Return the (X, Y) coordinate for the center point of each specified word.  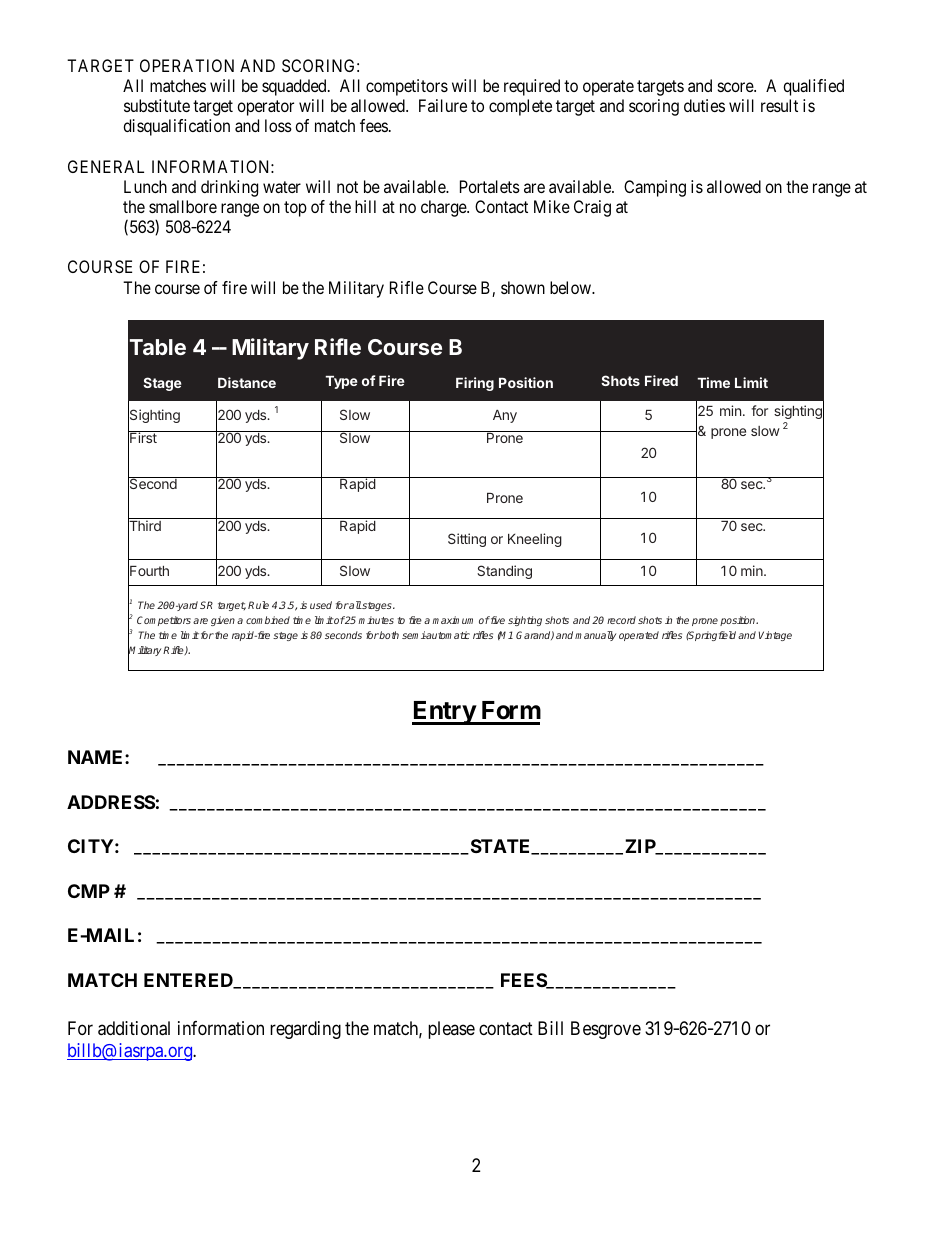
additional (134, 1028)
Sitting (467, 540)
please (451, 1030)
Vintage (775, 636)
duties (704, 105)
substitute (157, 105)
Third (145, 526)
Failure (443, 105)
